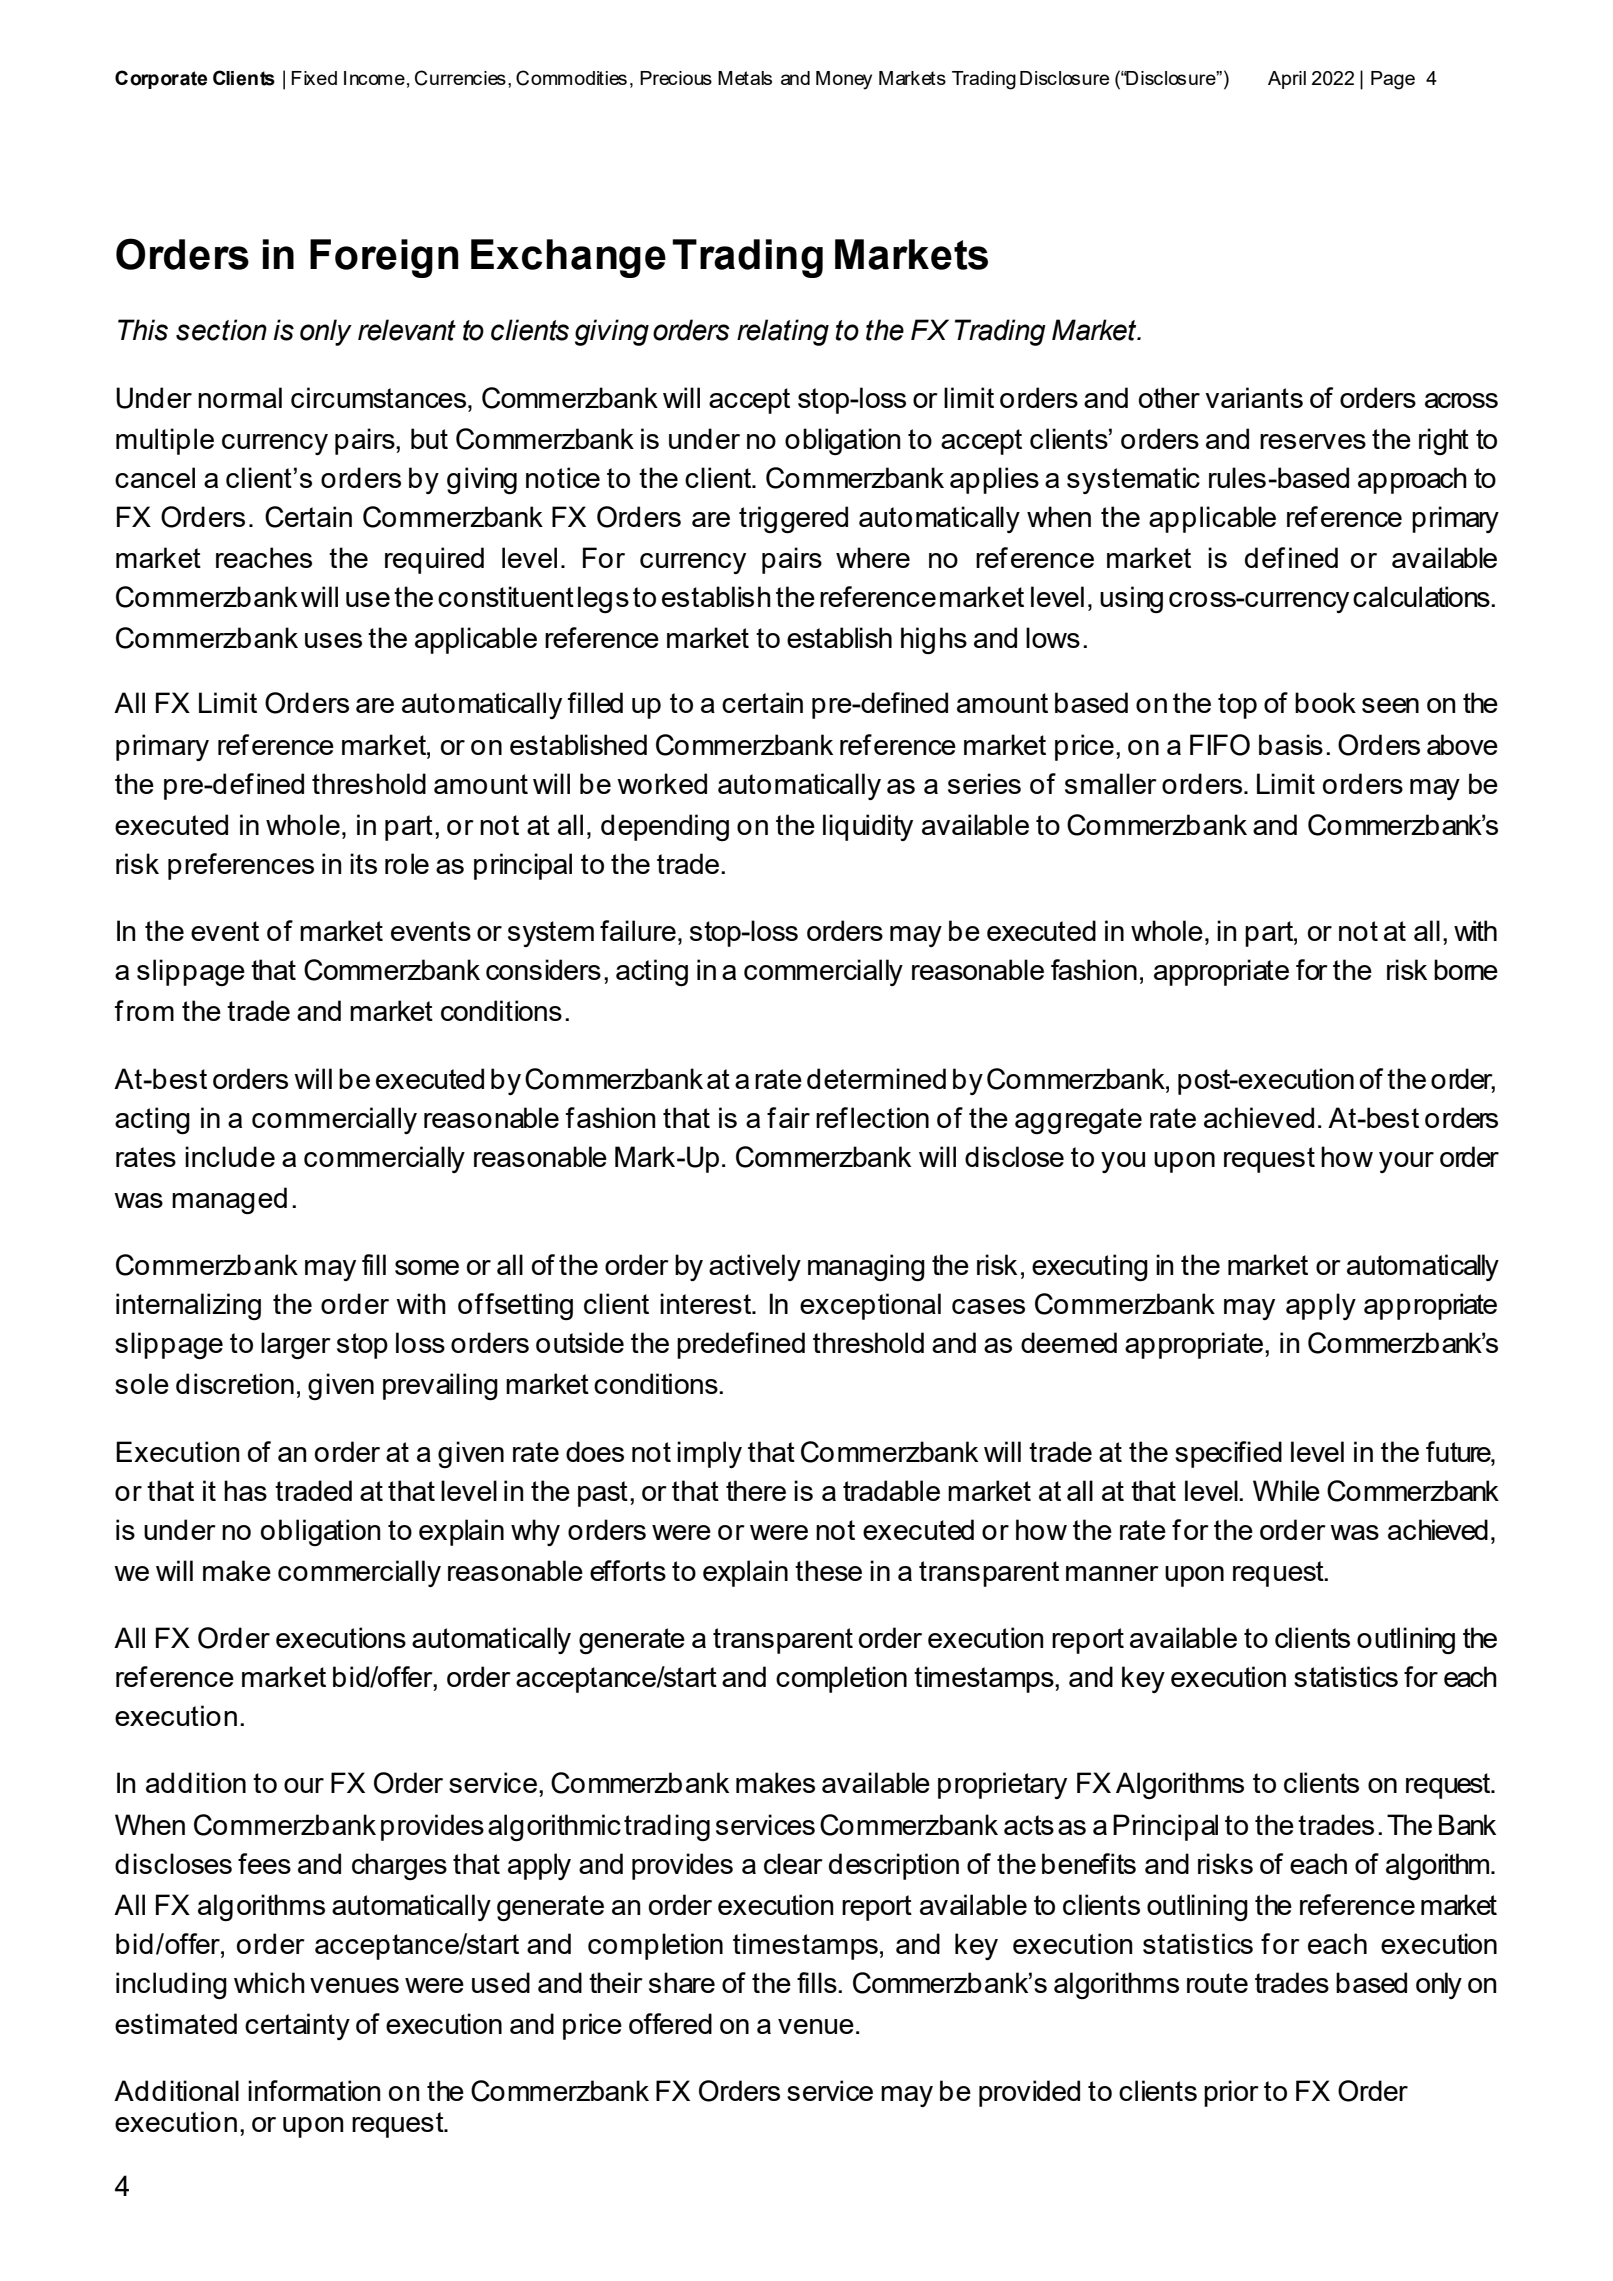 The height and width of the screenshot is (2281, 1613). What do you see at coordinates (333, 640) in the screenshot?
I see `uses` at bounding box center [333, 640].
